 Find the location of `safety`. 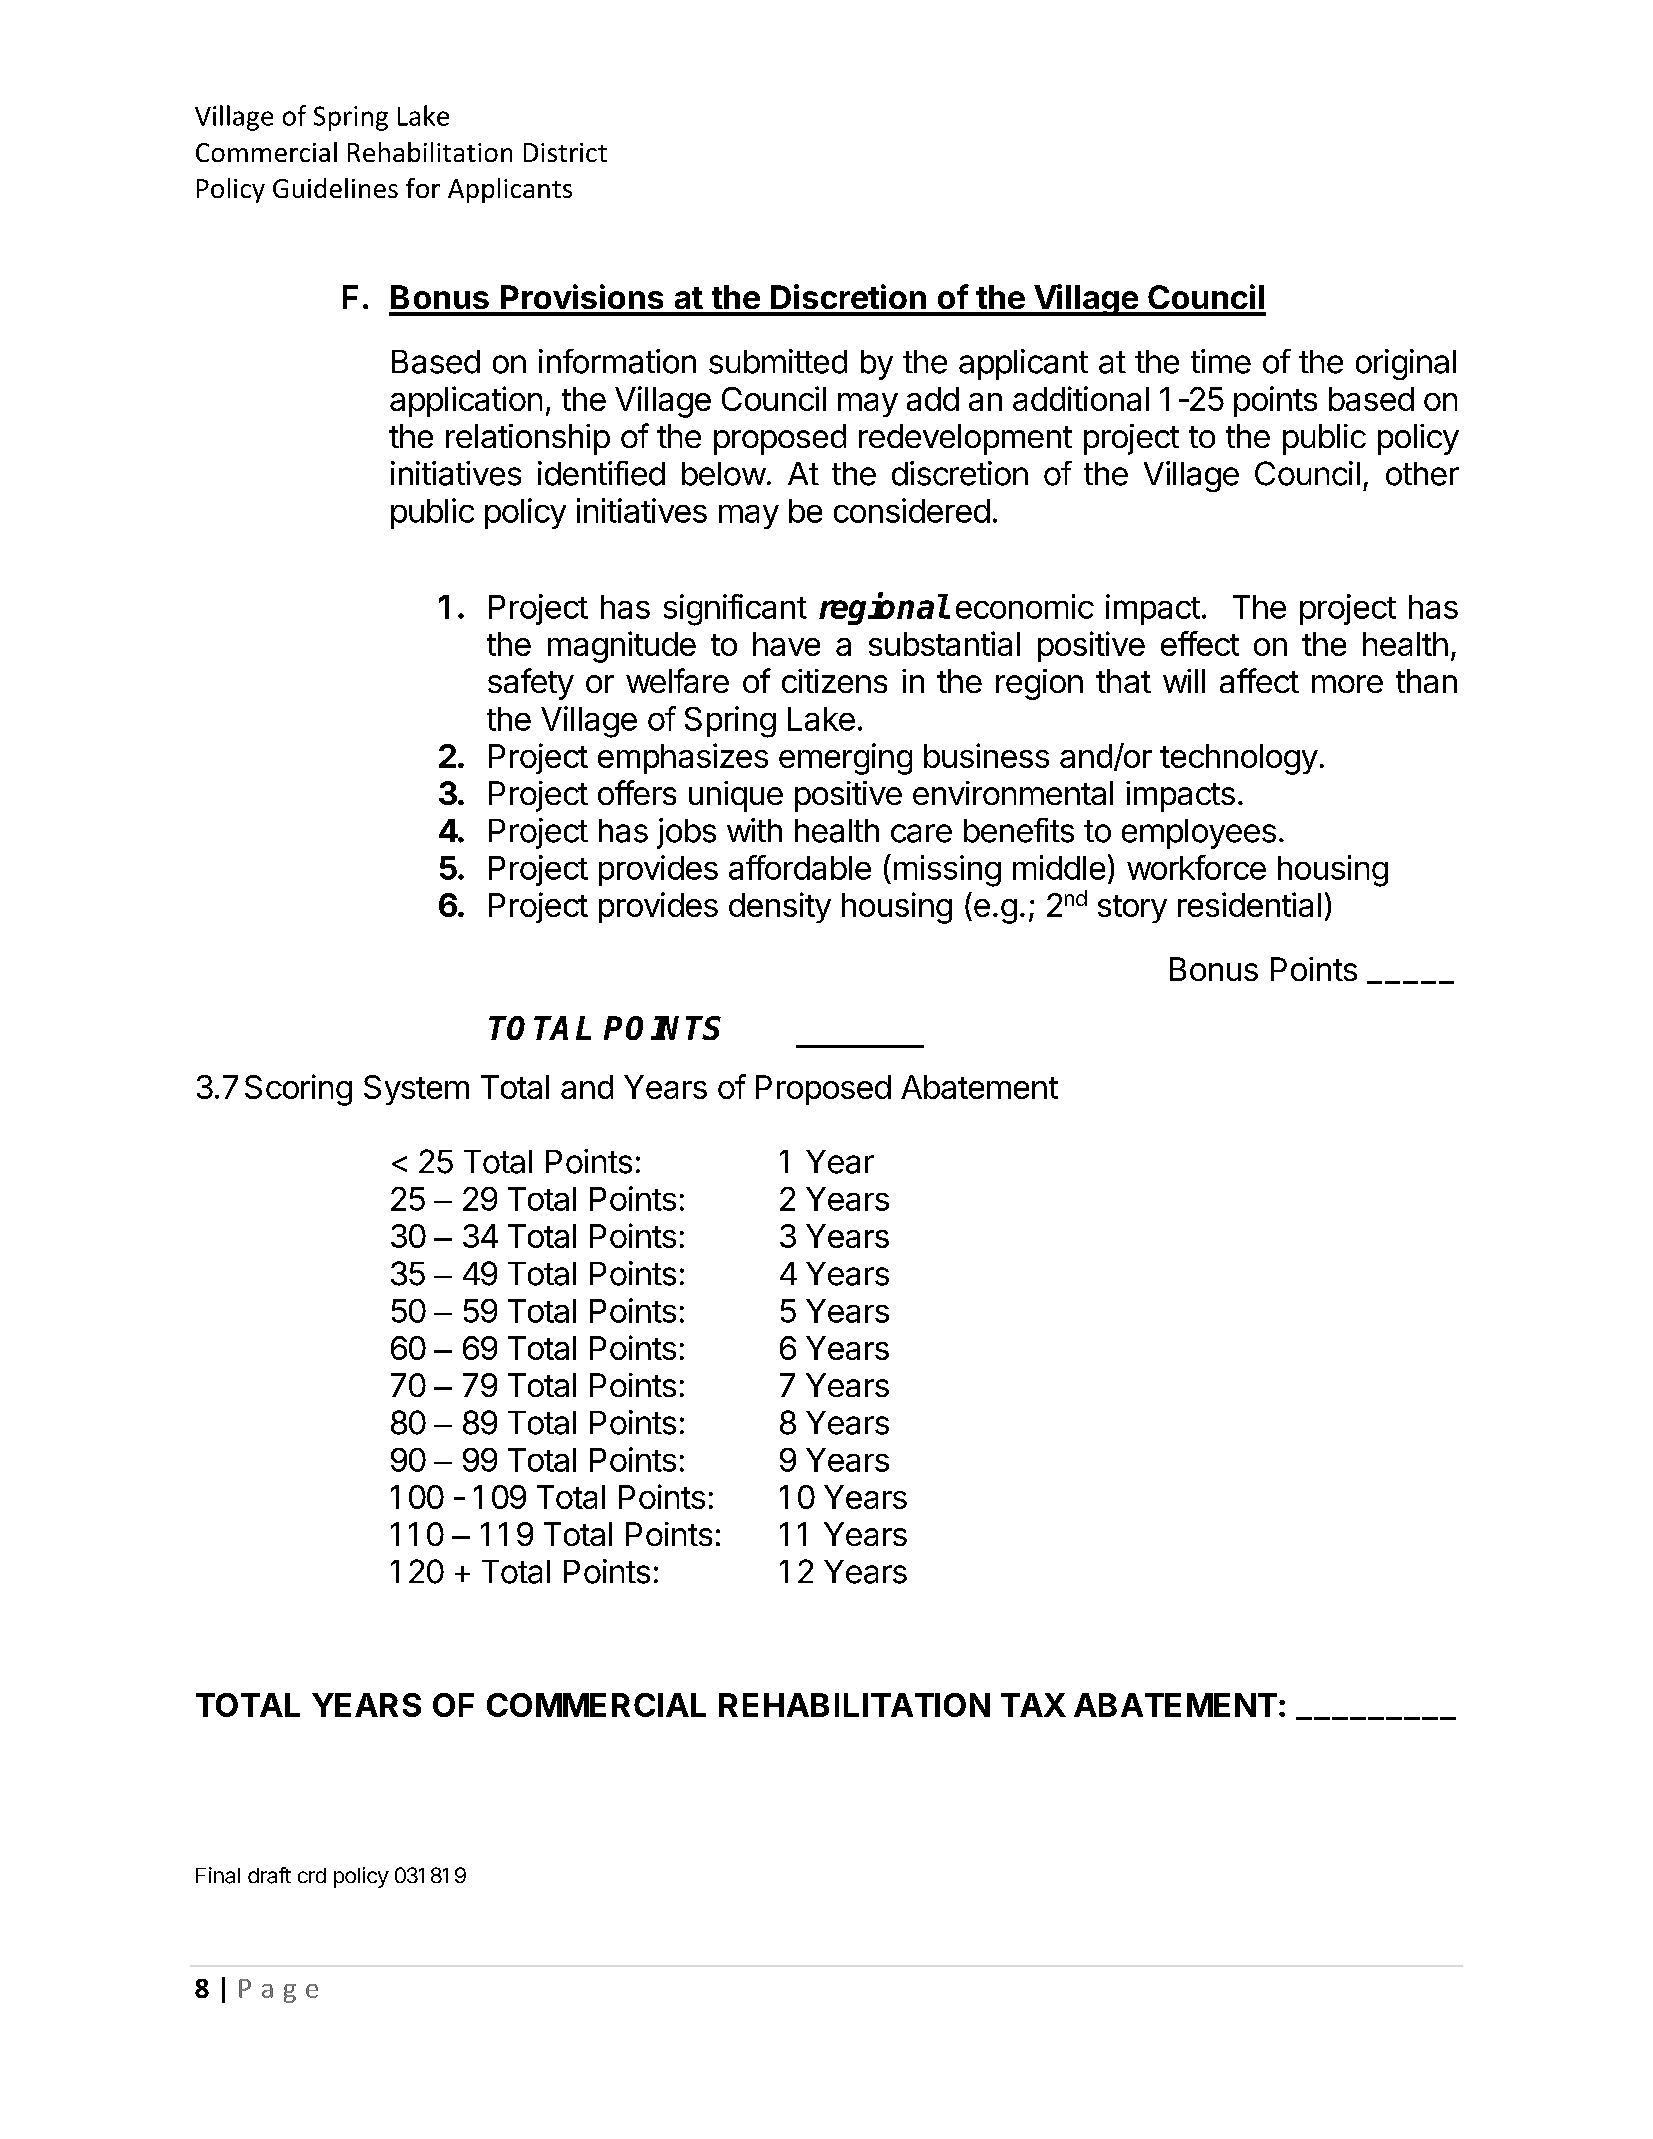

safety is located at coordinates (531, 684).
